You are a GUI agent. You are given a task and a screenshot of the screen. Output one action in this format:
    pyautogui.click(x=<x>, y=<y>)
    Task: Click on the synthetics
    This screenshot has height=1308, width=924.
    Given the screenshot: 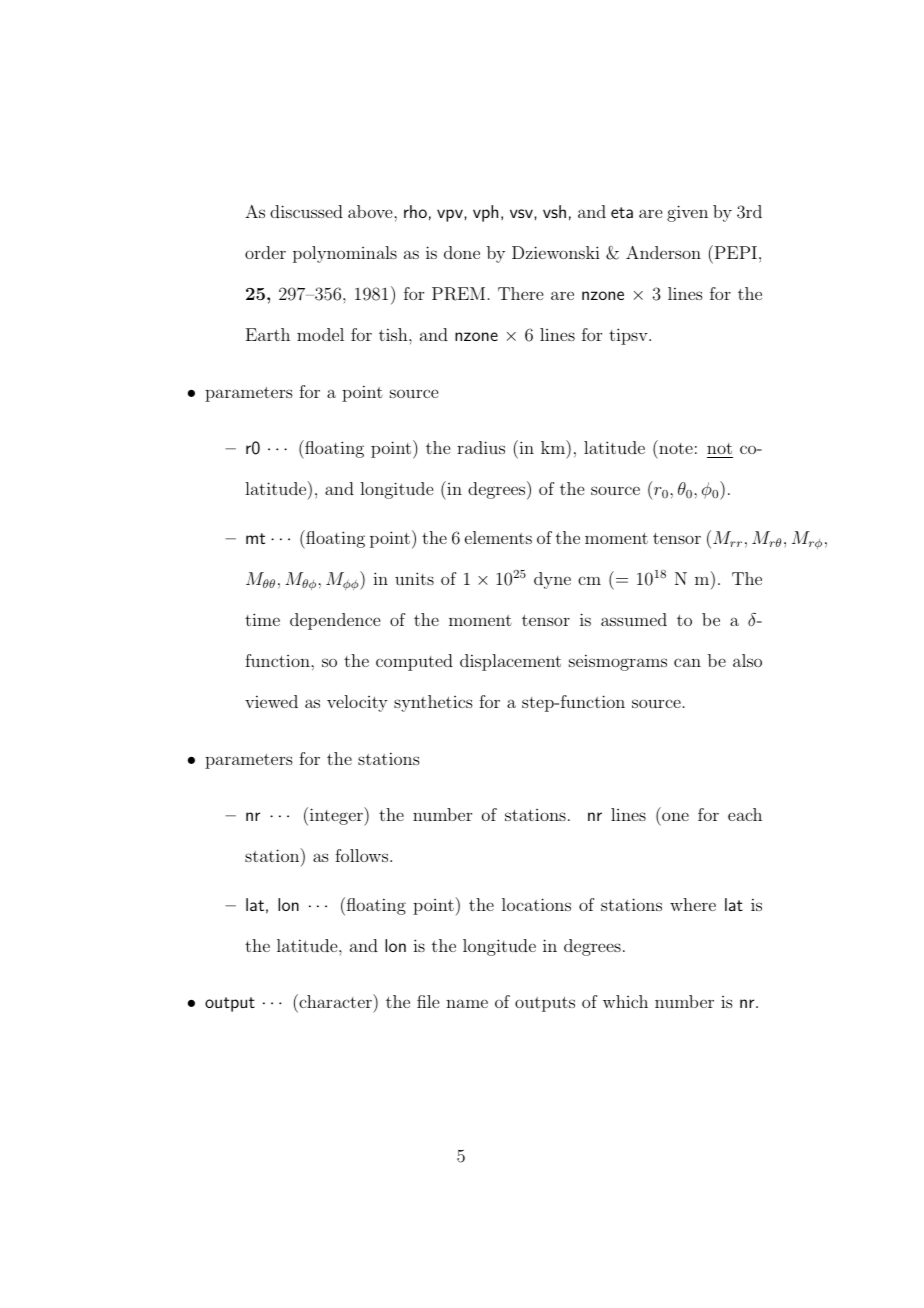 What is the action you would take?
    pyautogui.click(x=433, y=703)
